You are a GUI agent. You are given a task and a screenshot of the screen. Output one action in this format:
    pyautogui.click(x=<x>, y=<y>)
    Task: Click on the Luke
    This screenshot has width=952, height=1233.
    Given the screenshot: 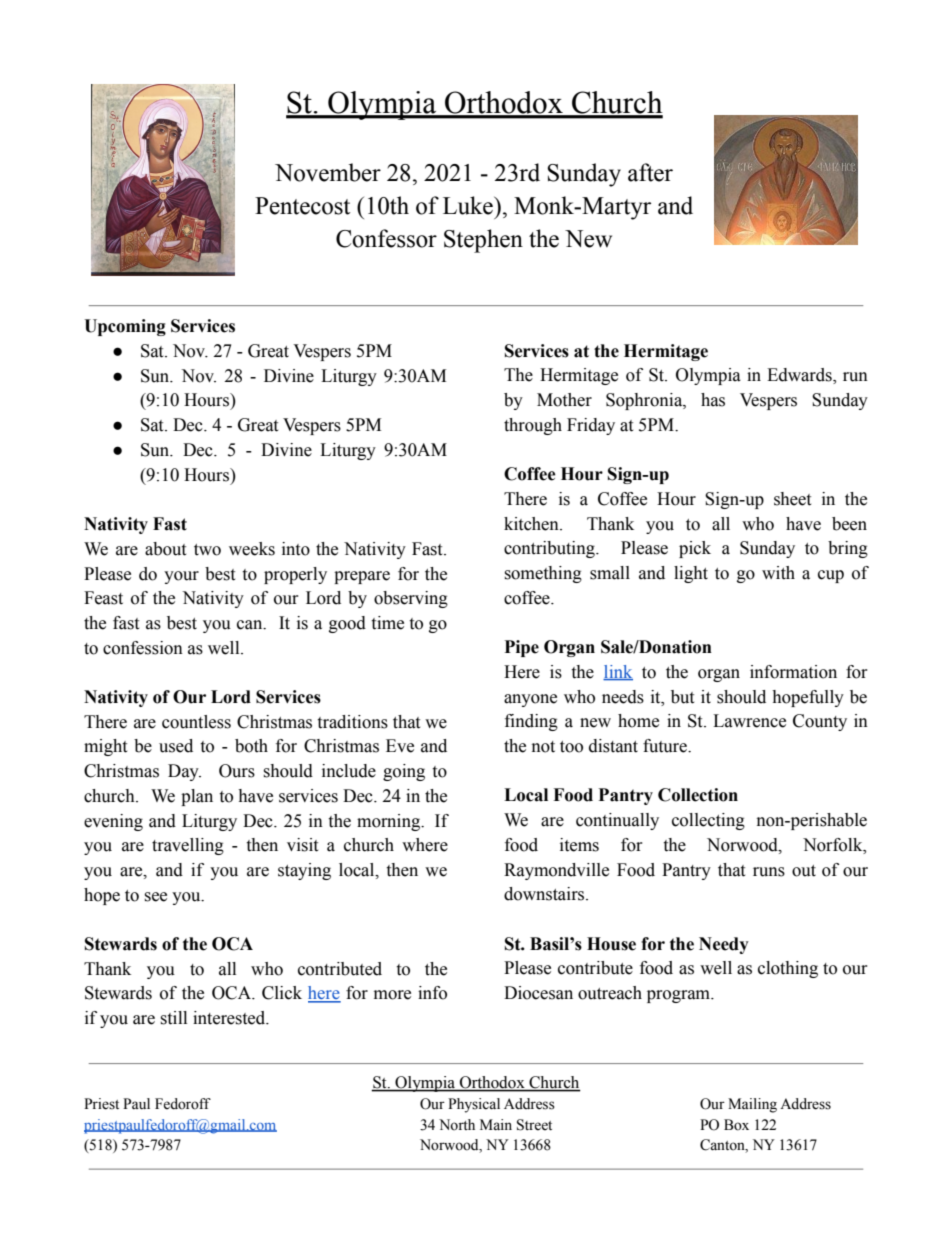 What is the action you would take?
    pyautogui.click(x=469, y=205)
